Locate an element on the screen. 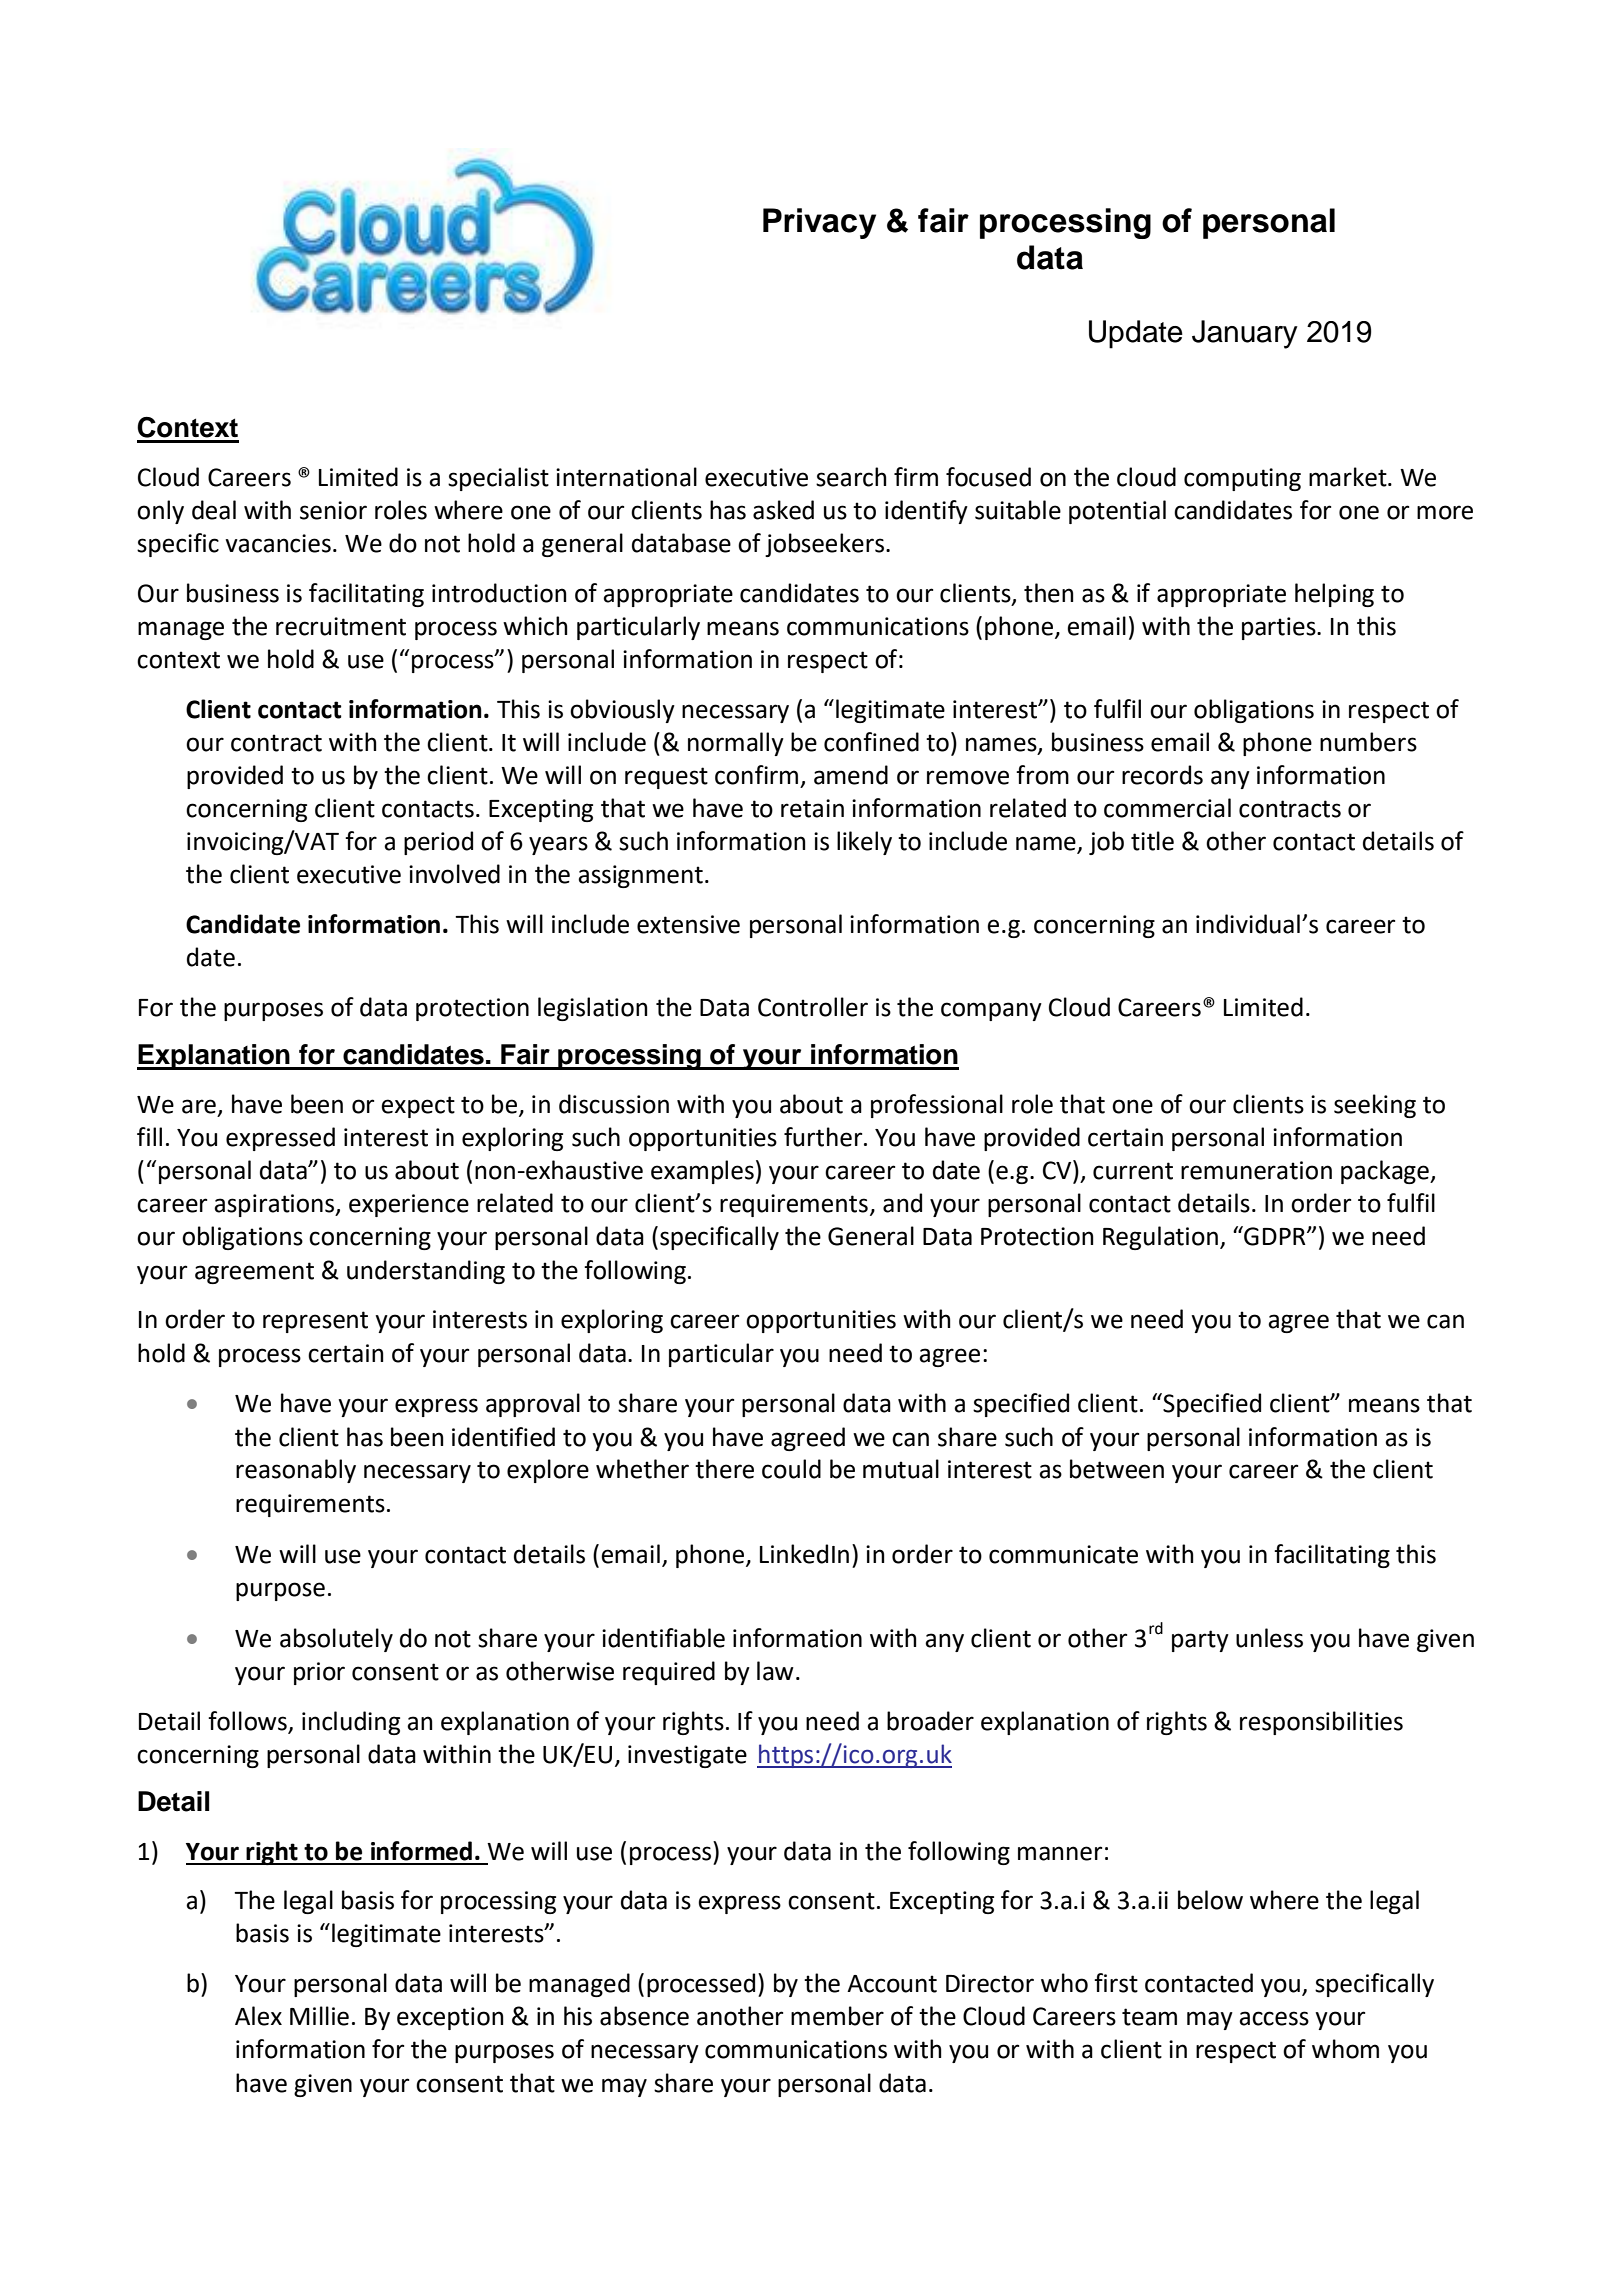 The image size is (1617, 2288). period is located at coordinates (438, 843).
